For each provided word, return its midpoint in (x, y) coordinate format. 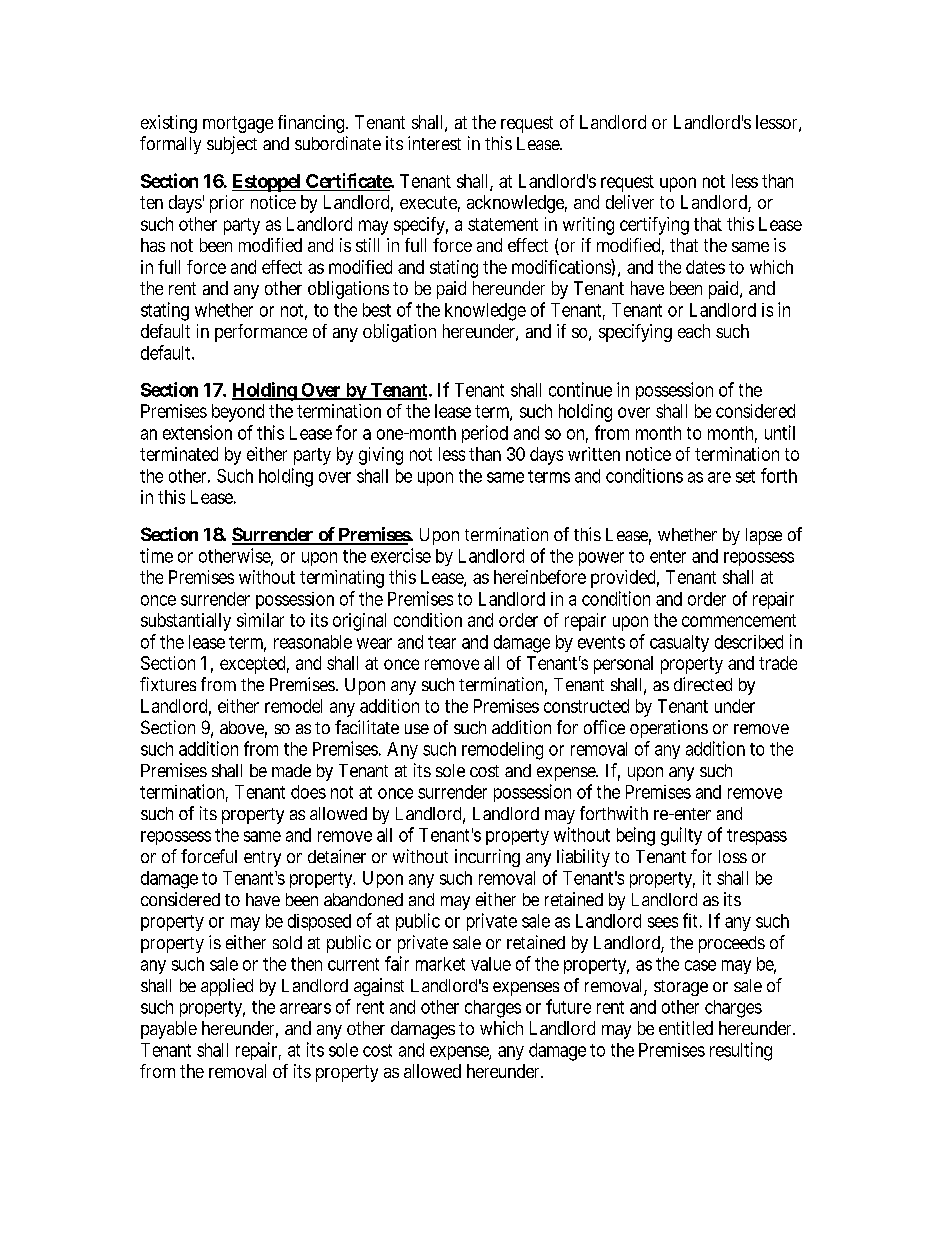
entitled (686, 1028)
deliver (630, 202)
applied (227, 987)
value (491, 964)
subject (232, 145)
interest (434, 143)
